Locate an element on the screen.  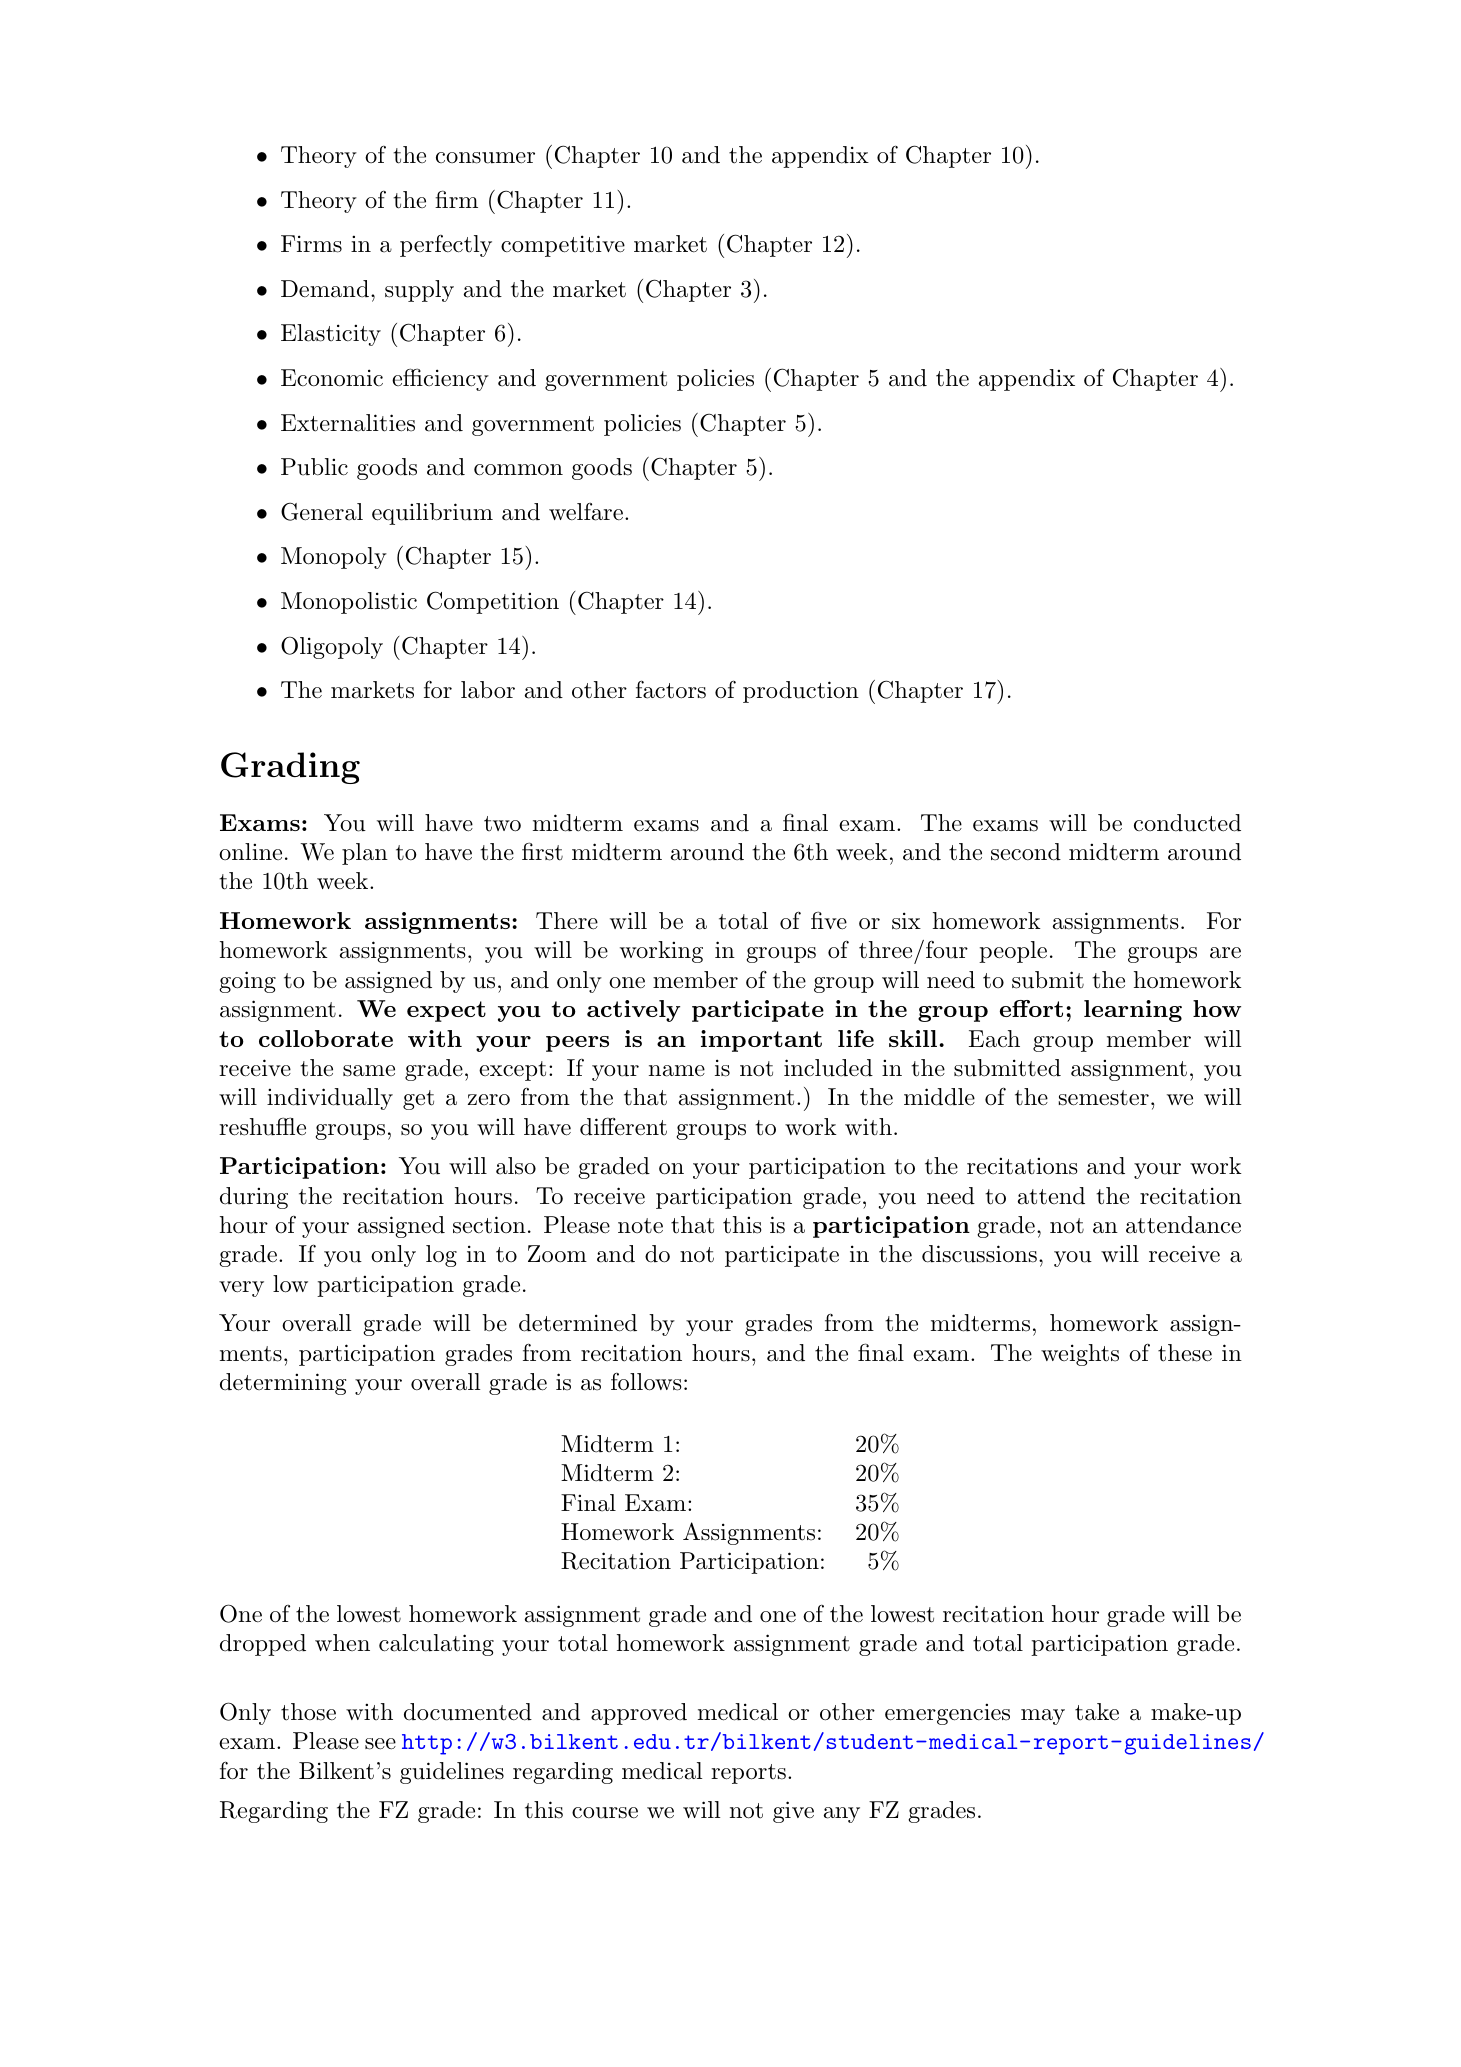
consumer is located at coordinates (485, 158).
